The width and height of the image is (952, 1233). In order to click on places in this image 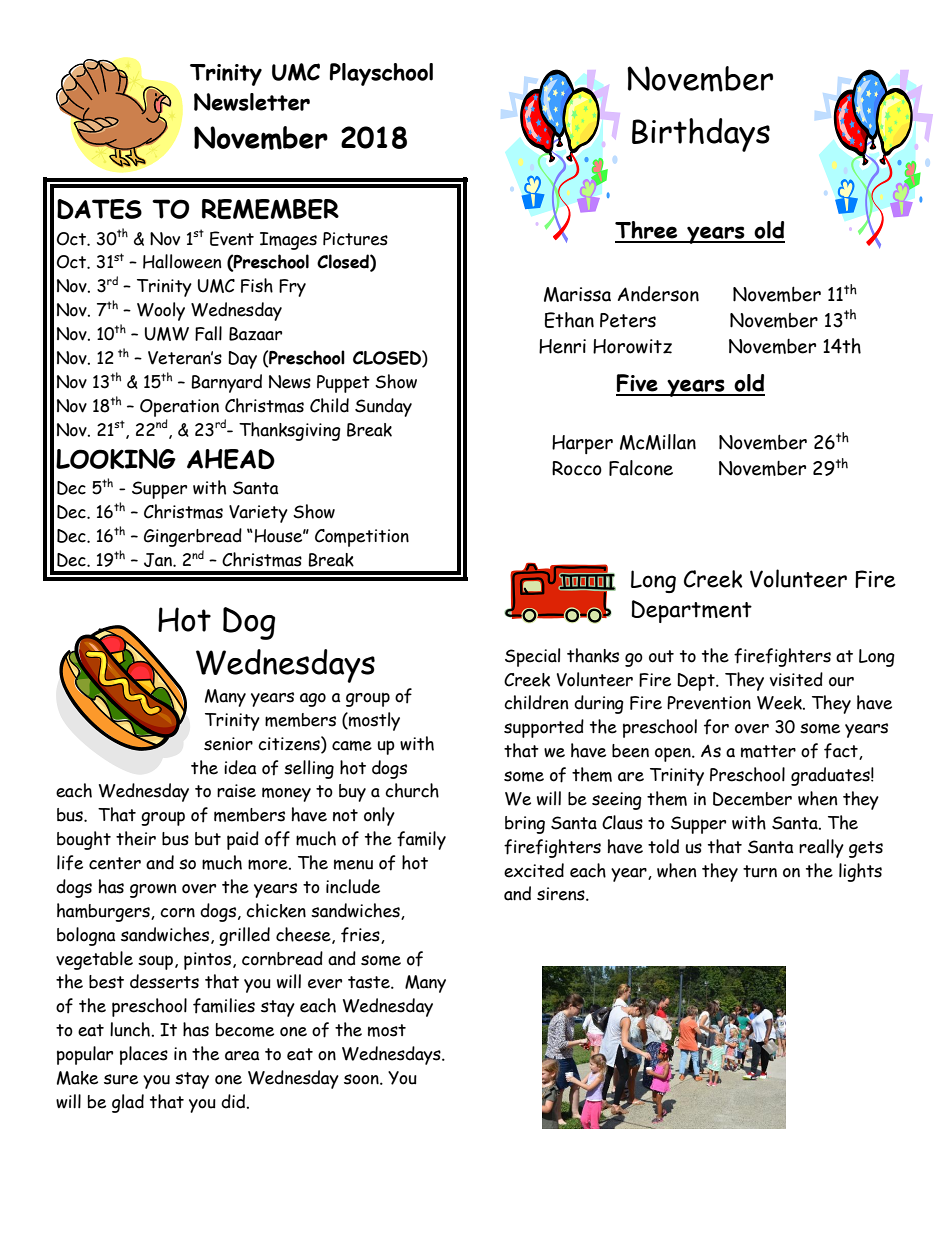, I will do `click(144, 1055)`.
